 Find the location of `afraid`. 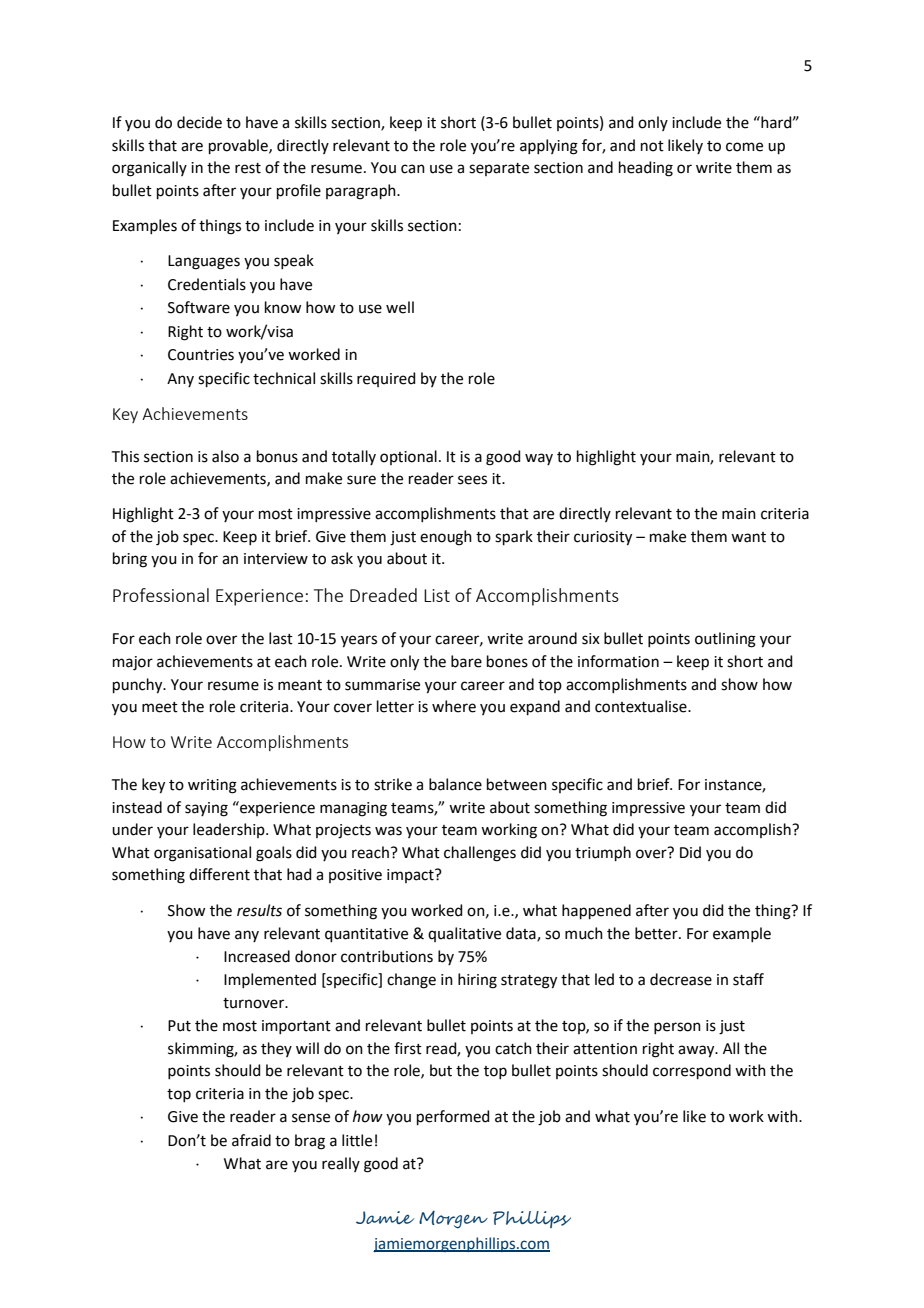

afraid is located at coordinates (251, 1140).
